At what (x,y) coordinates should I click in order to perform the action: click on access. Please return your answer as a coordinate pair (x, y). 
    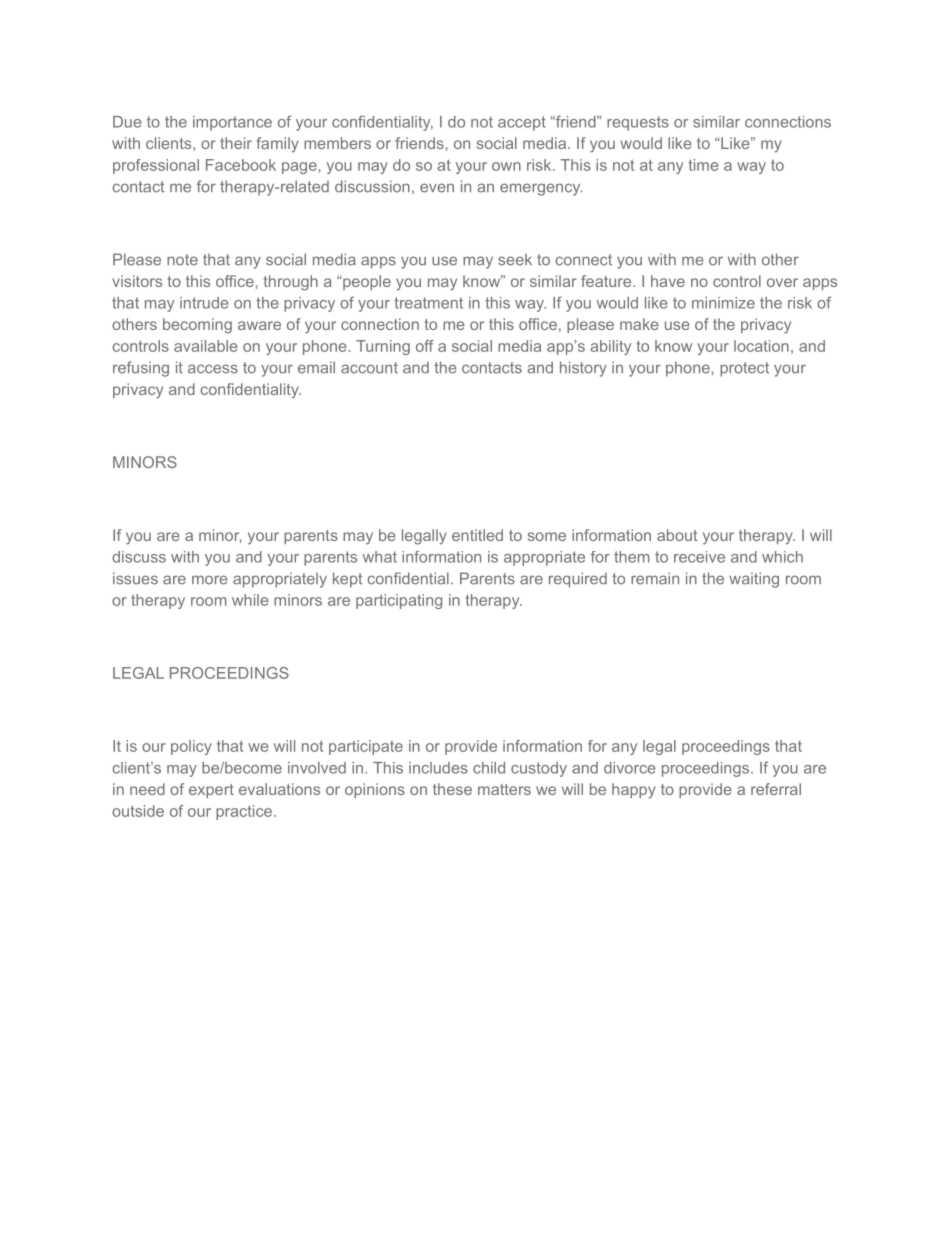
    Looking at the image, I should click on (213, 369).
